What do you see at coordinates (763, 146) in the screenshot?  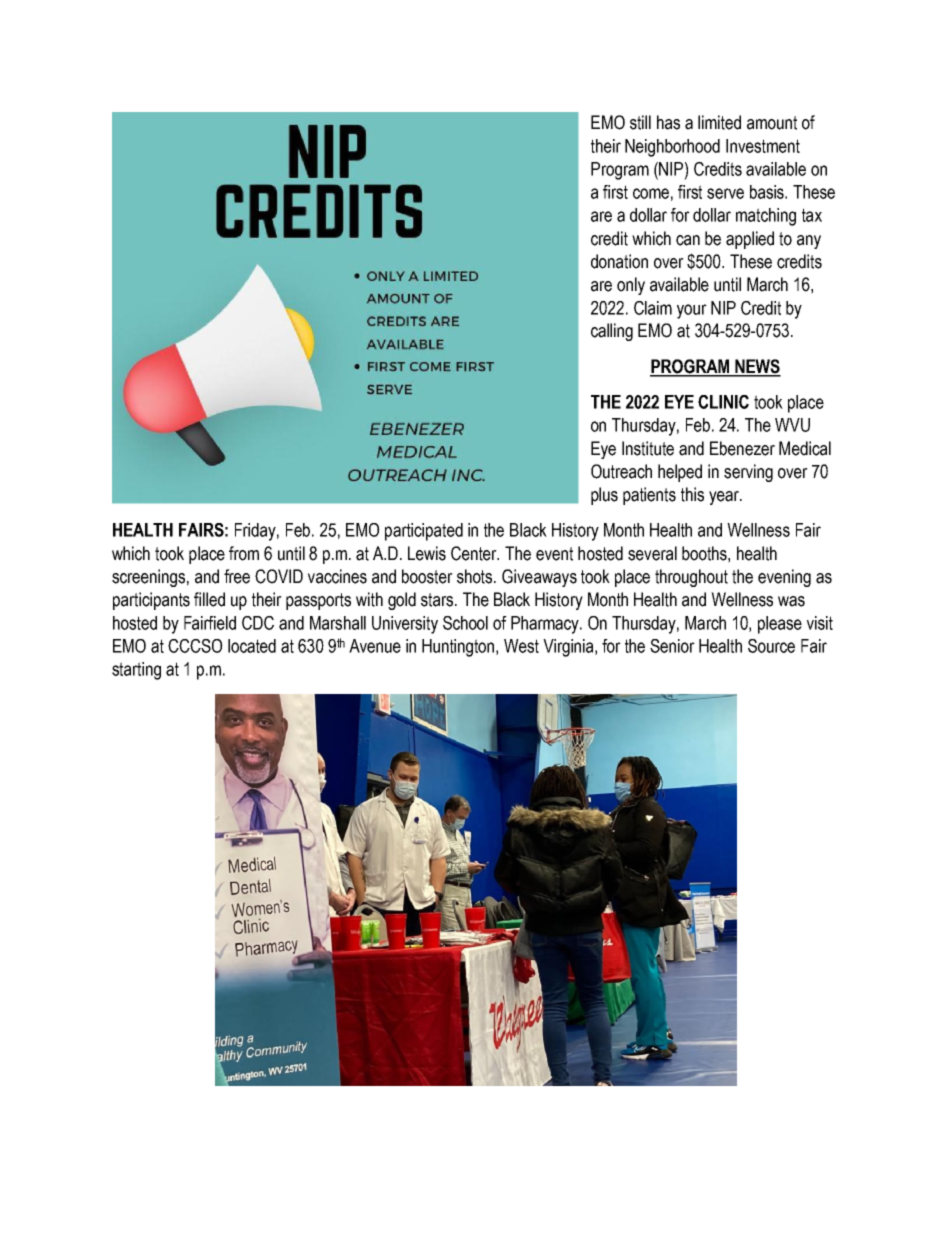 I see `Investment` at bounding box center [763, 146].
